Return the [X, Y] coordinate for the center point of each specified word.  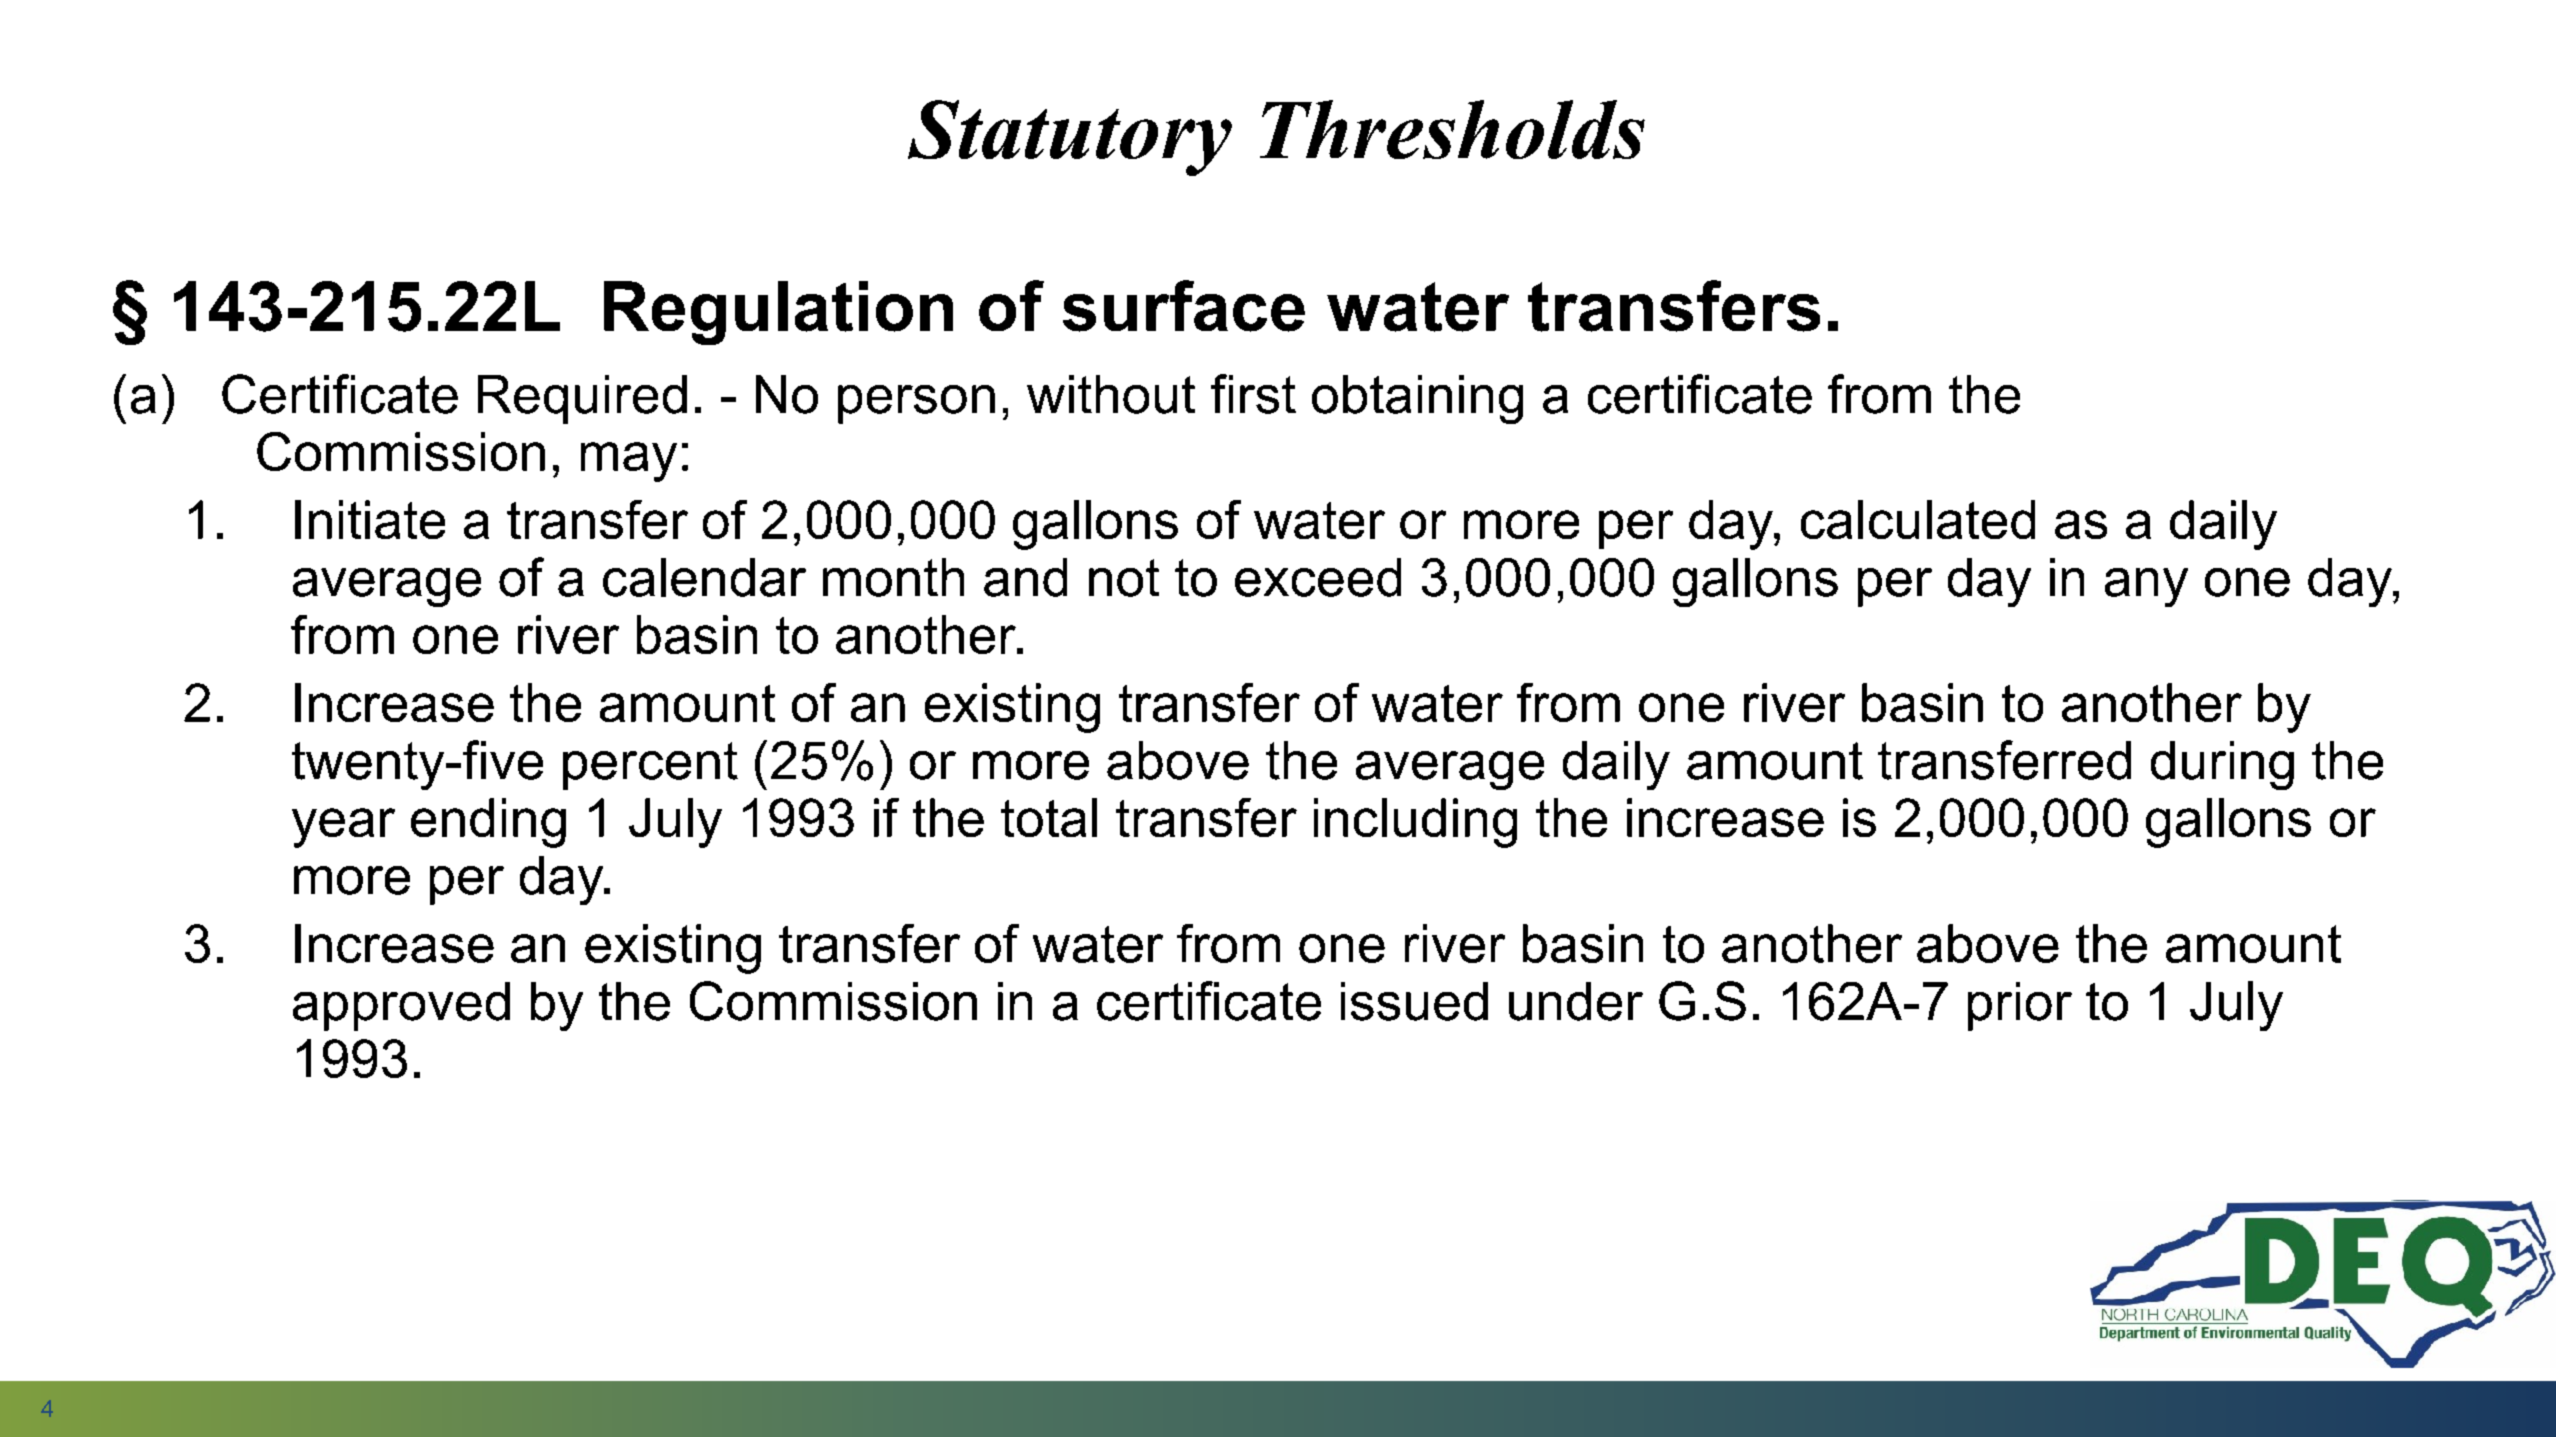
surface [1184, 306]
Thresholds [1452, 129]
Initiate [370, 519]
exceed [1318, 577]
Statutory [1070, 138]
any [2146, 587]
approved [401, 1006]
